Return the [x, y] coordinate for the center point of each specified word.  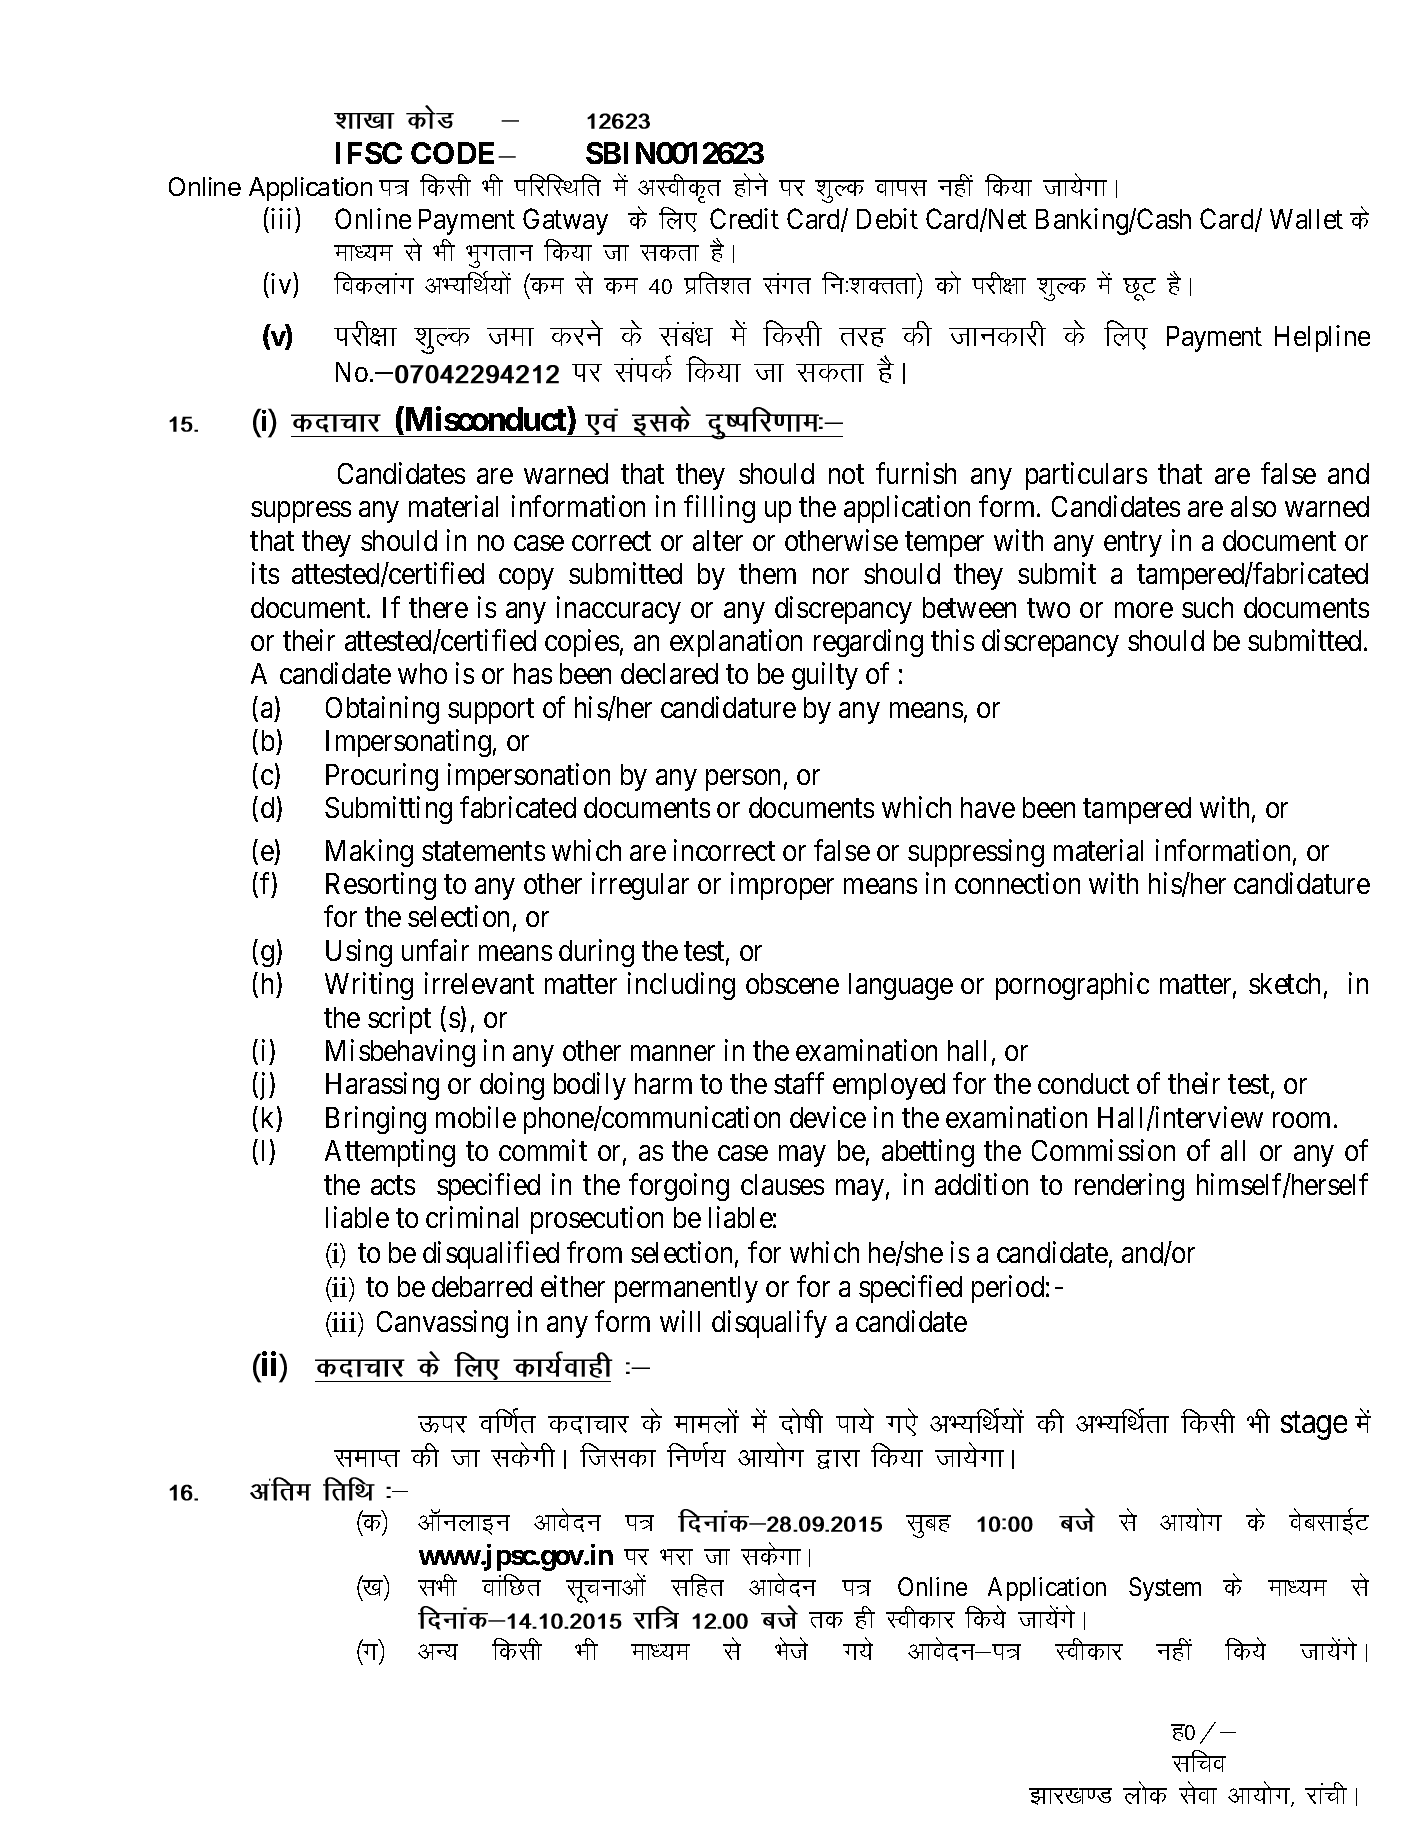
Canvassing [442, 1324]
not [846, 474]
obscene [792, 983]
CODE [455, 153]
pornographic [1072, 986]
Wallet [1306, 219]
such [1207, 607]
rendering [1129, 1187]
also [1253, 506]
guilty [825, 676]
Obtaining [382, 710]
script [399, 1020]
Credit [744, 218]
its [265, 573]
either [573, 1286]
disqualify [769, 1324]
